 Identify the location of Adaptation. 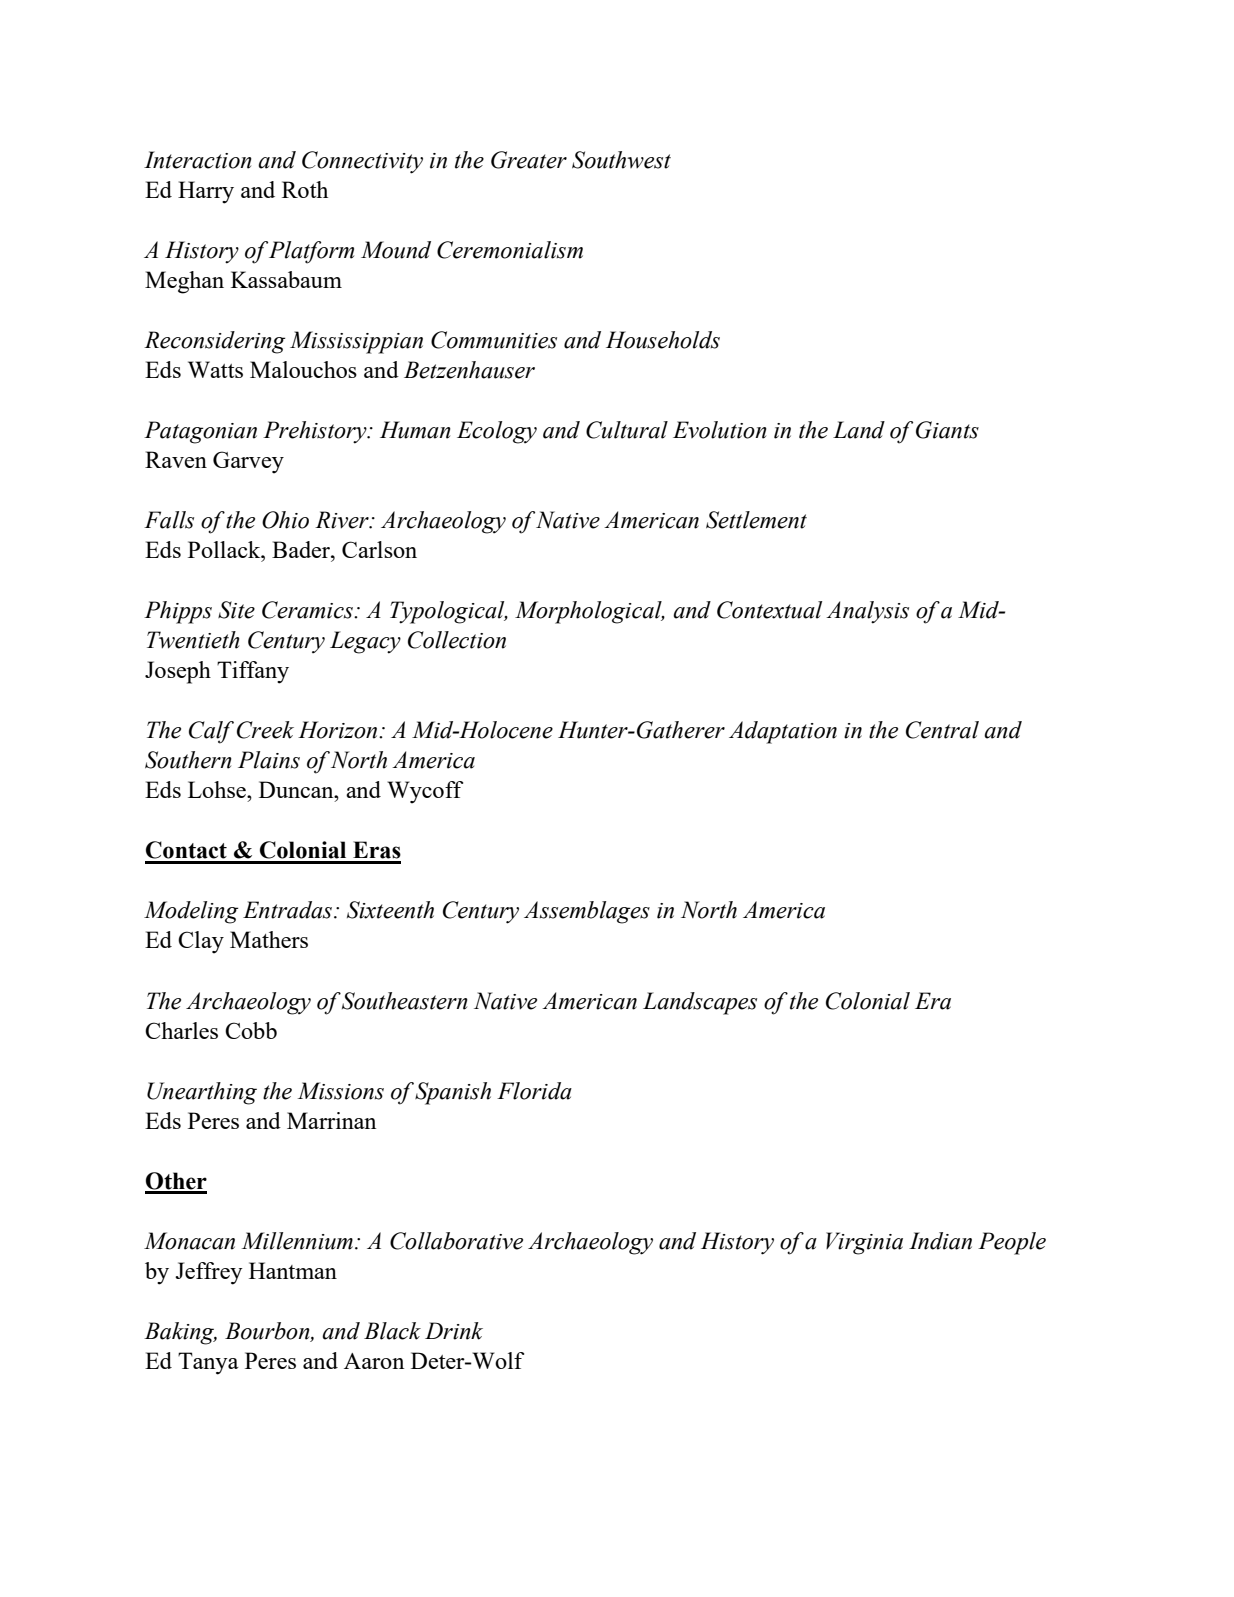
(783, 732).
